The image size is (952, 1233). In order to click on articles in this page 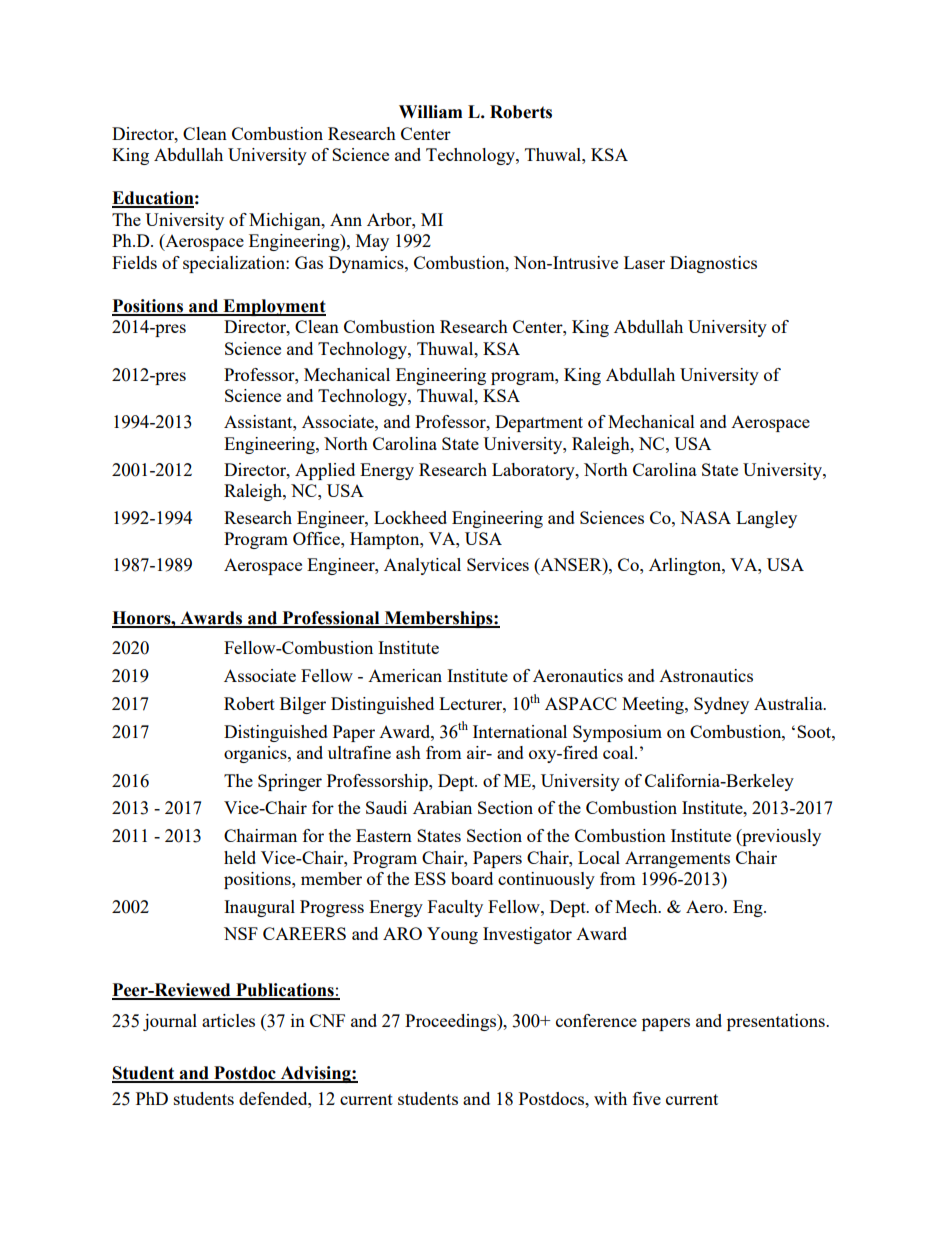, I will do `click(228, 1020)`.
